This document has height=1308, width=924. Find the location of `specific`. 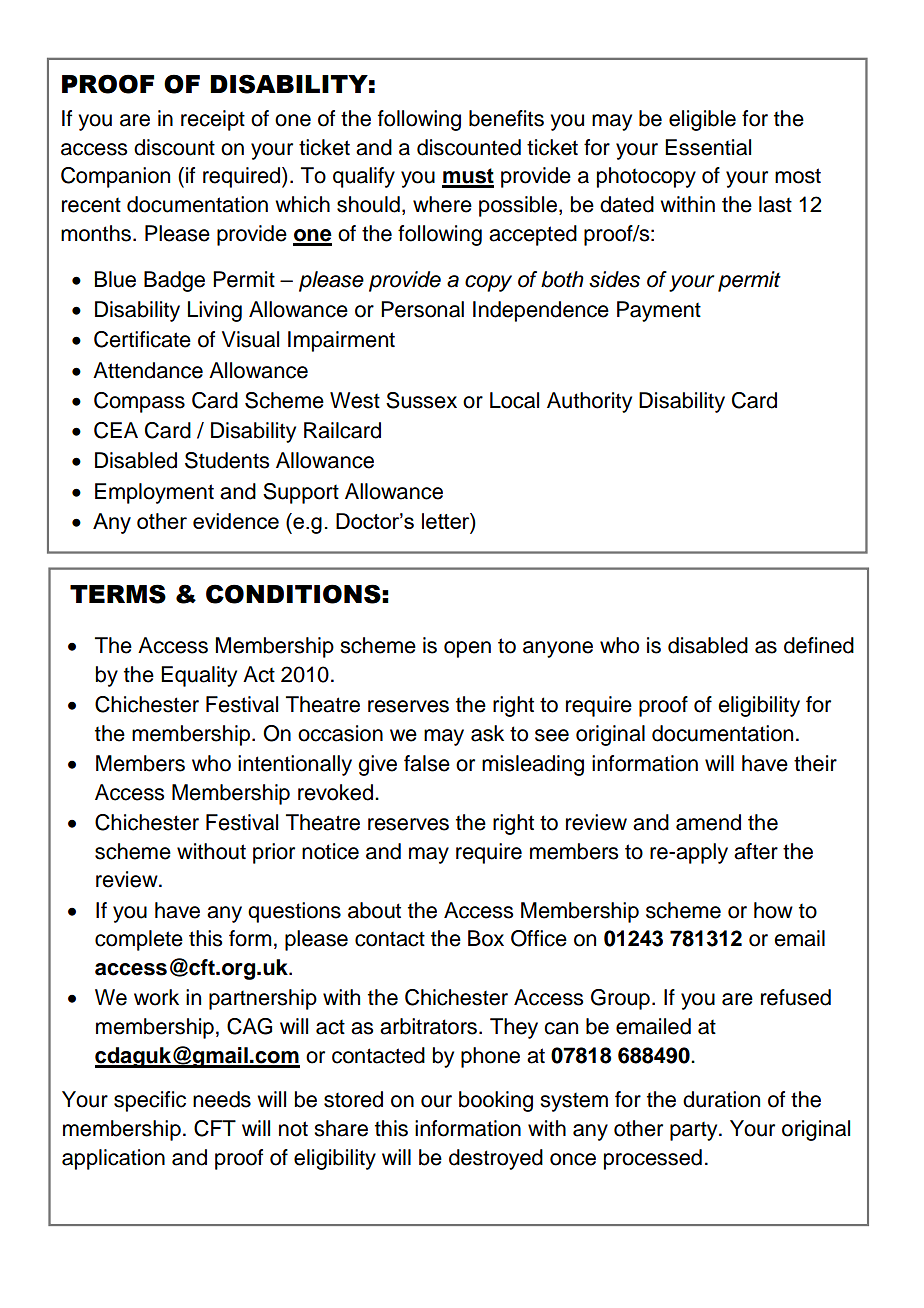

specific is located at coordinates (150, 1101).
